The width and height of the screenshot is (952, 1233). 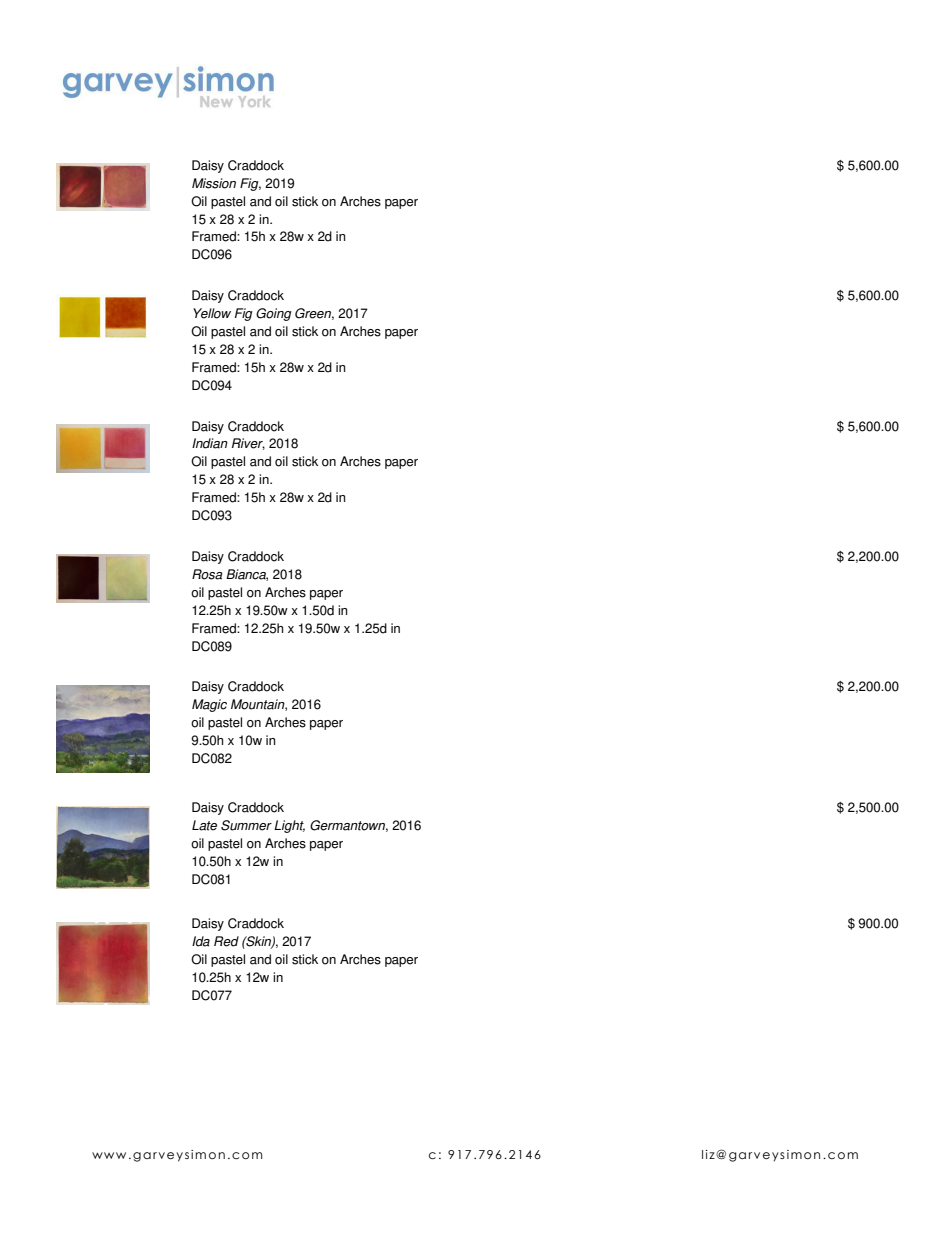 I want to click on Light, so click(x=289, y=826).
